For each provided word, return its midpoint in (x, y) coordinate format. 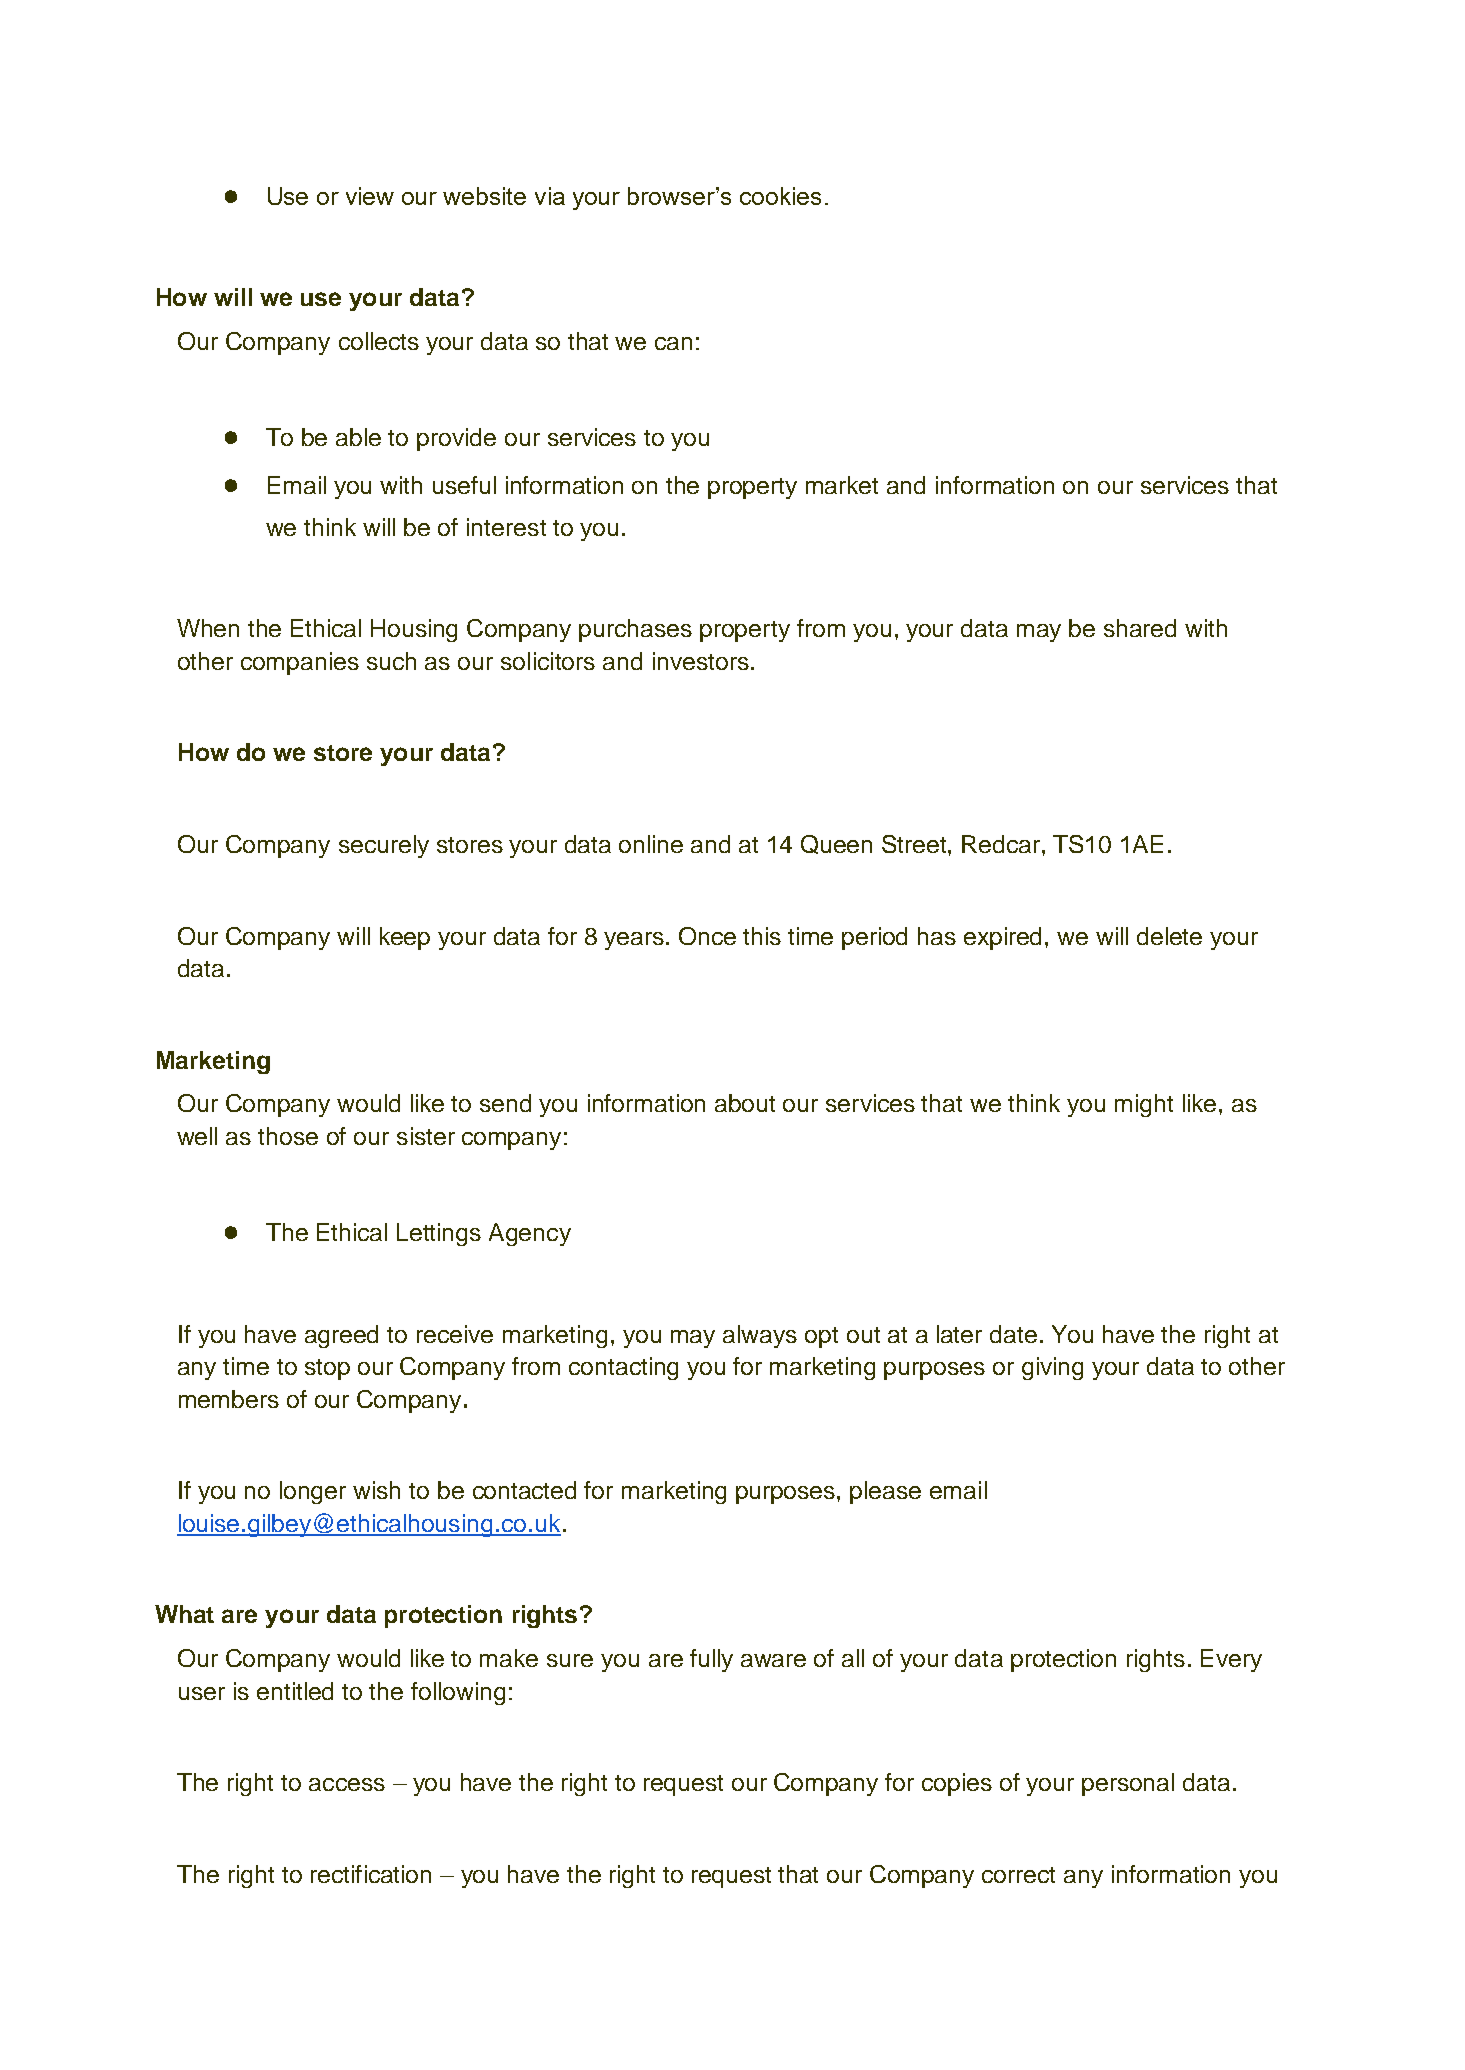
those (288, 1136)
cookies (780, 196)
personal (1128, 1784)
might (1144, 1105)
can (673, 343)
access (347, 1784)
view (370, 196)
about (745, 1103)
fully (711, 1660)
